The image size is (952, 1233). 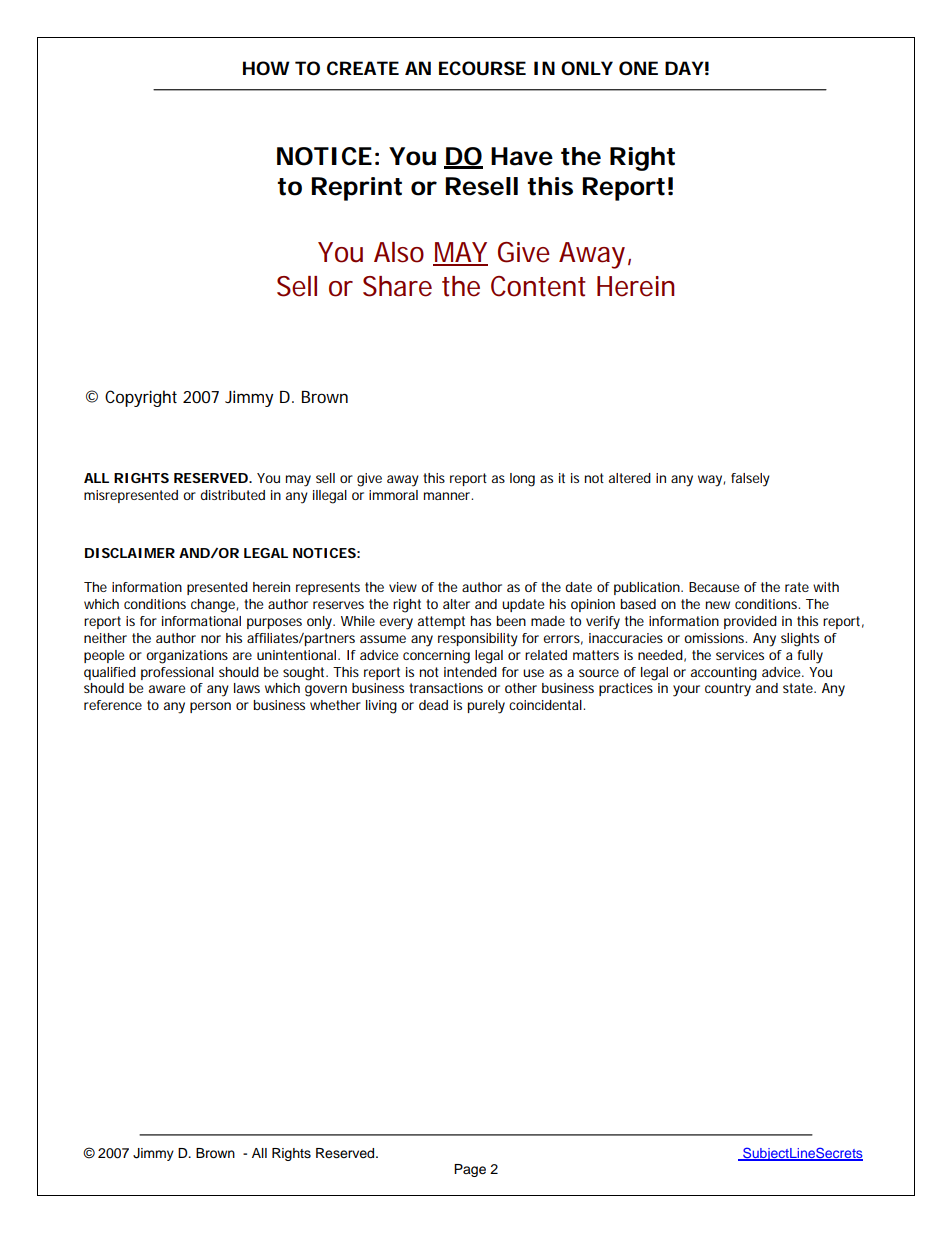 What do you see at coordinates (684, 68) in the screenshot?
I see `DAY` at bounding box center [684, 68].
